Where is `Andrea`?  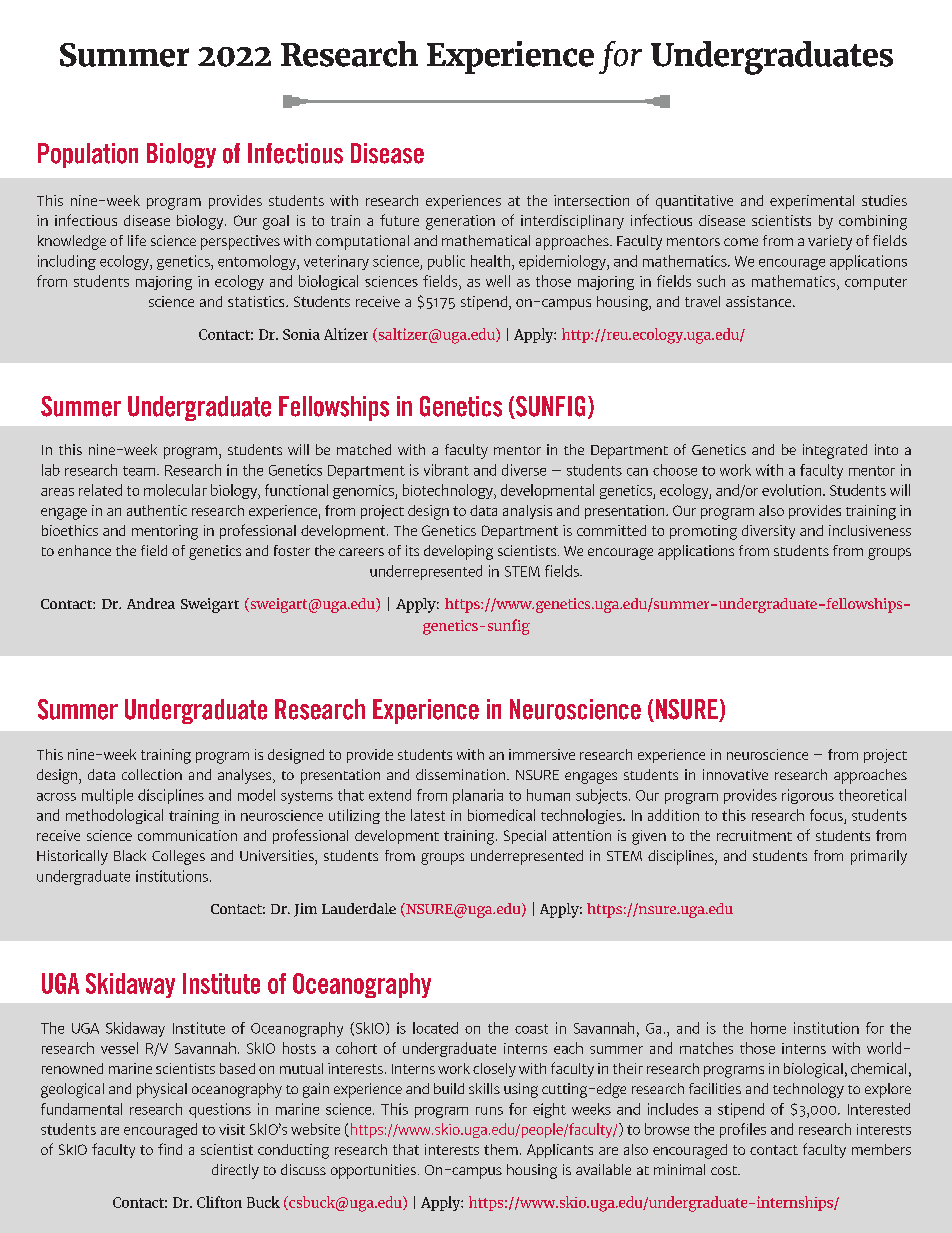
Andrea is located at coordinates (151, 603).
